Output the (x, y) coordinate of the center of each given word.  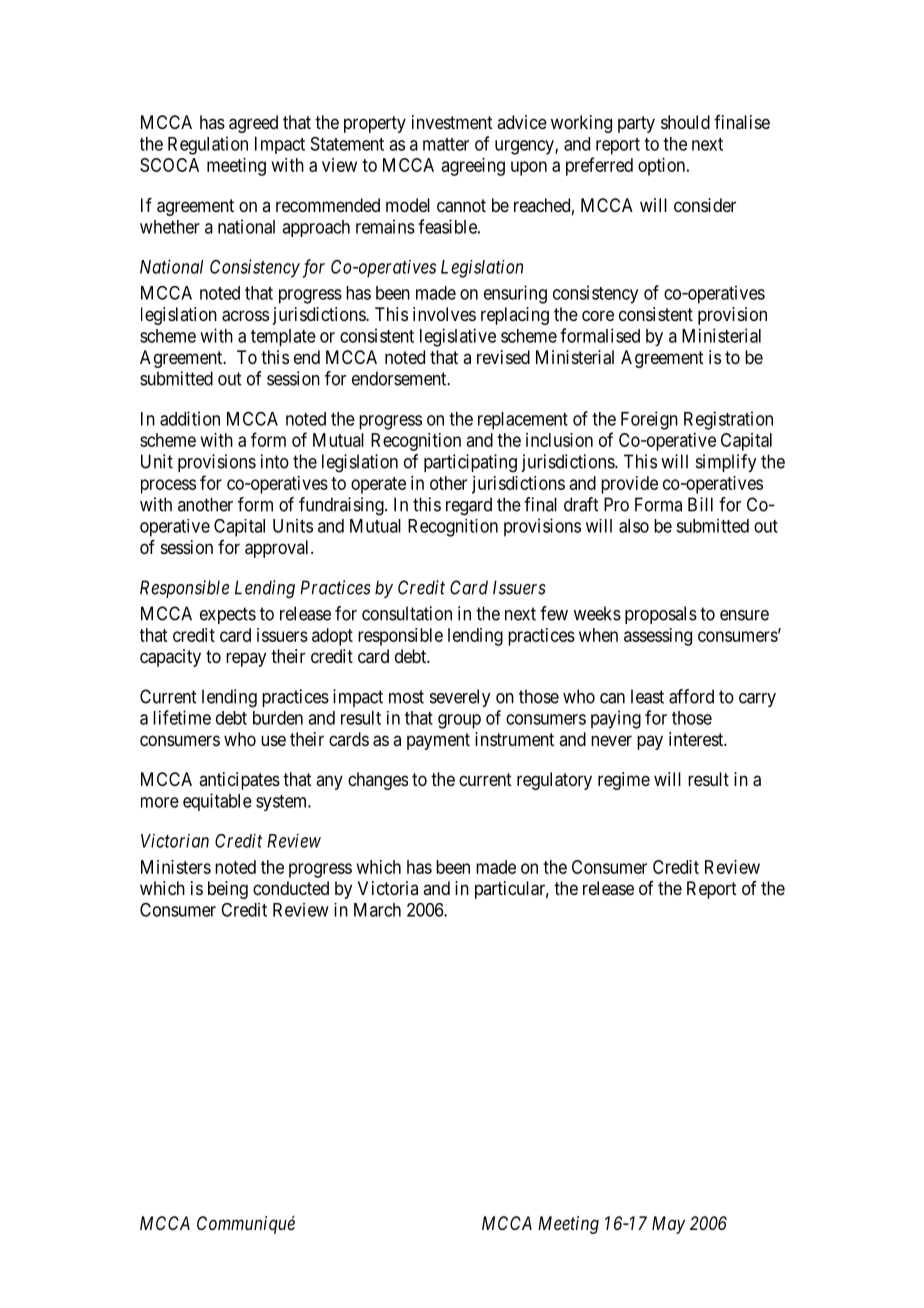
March (377, 910)
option (663, 167)
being (228, 890)
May (668, 1225)
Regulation (208, 145)
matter (446, 144)
